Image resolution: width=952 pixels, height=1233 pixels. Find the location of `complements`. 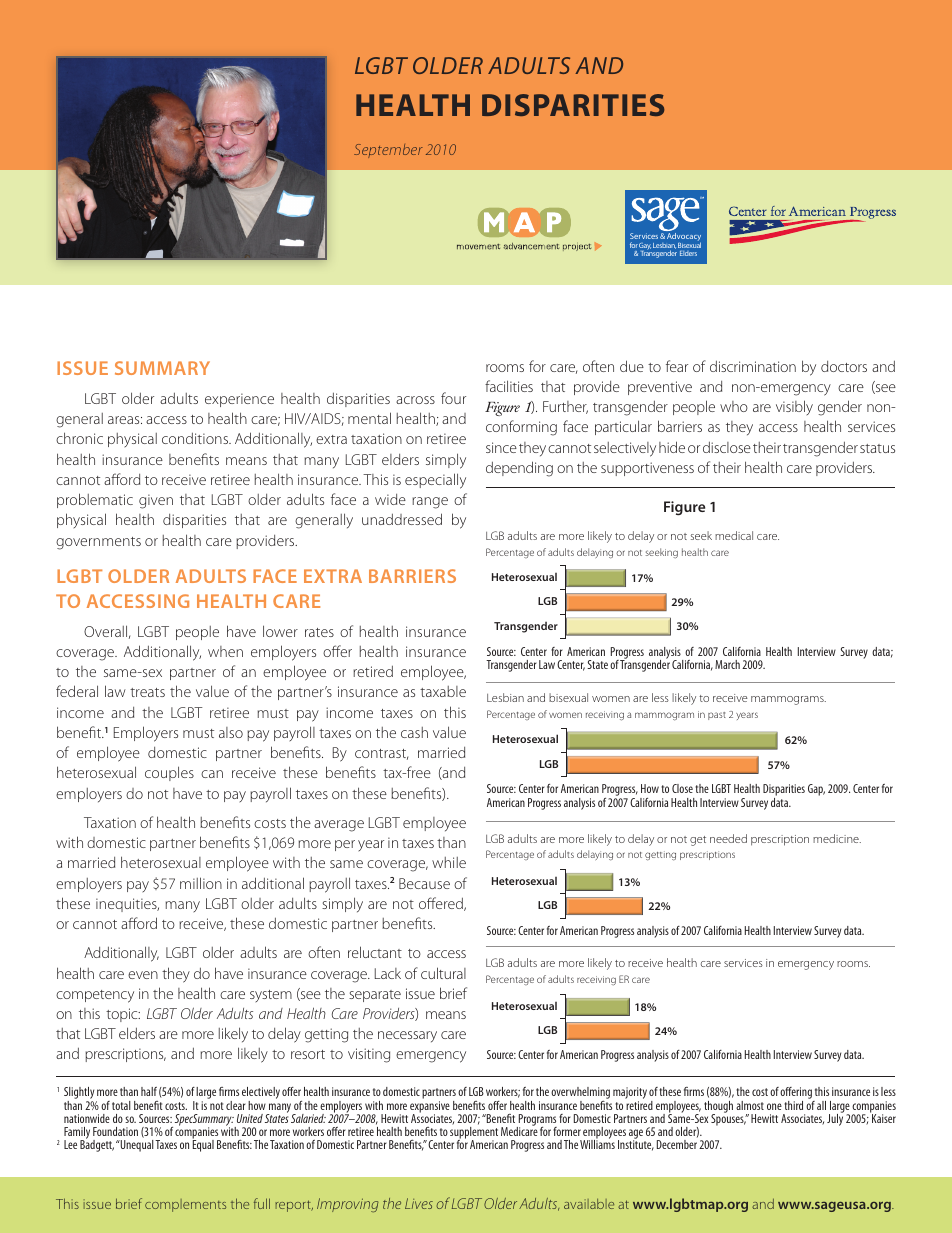

complements is located at coordinates (185, 1205).
